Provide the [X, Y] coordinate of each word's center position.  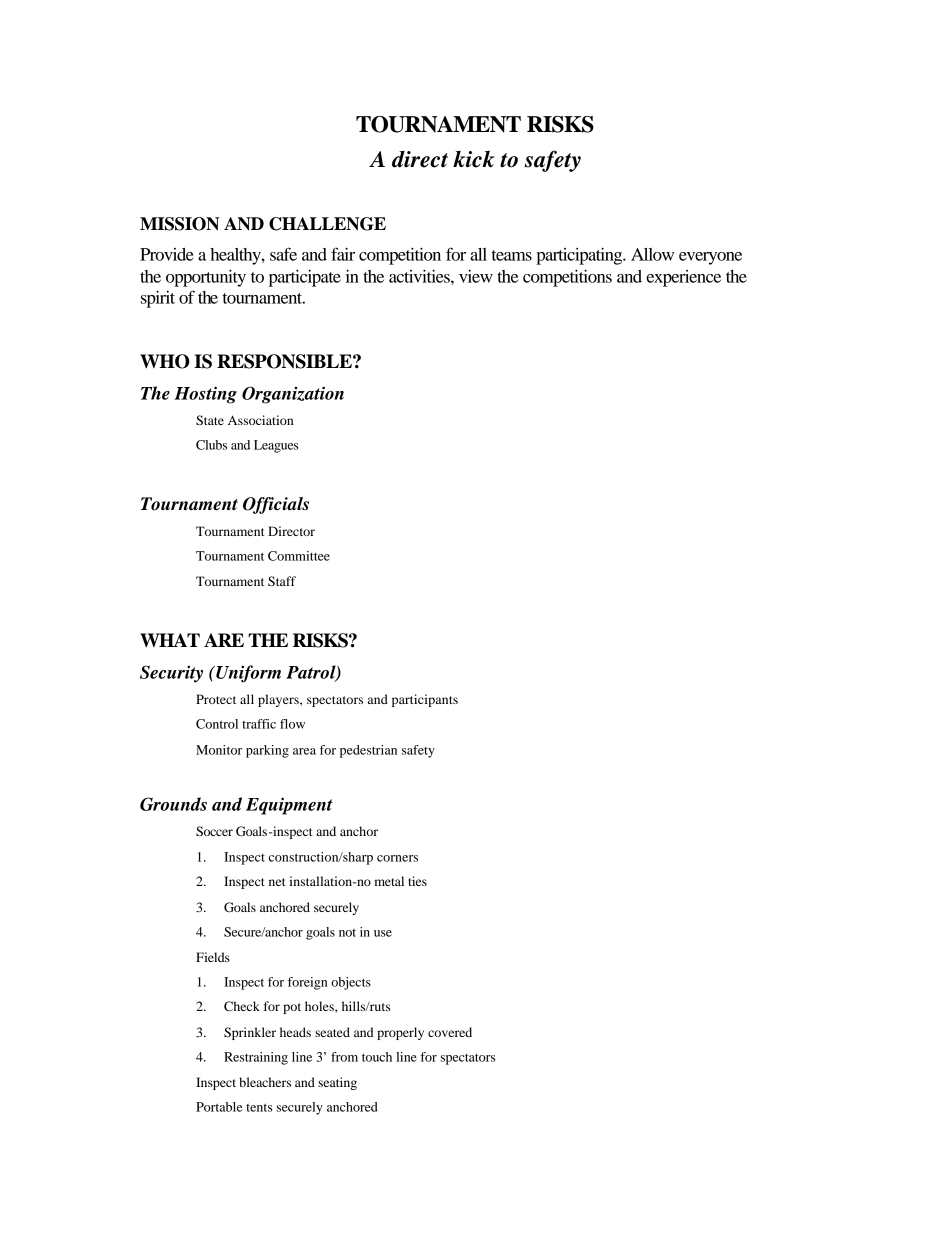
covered [450, 1032]
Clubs [211, 445]
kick [474, 159]
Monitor [219, 750]
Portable [219, 1107]
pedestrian [368, 751]
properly [400, 1033]
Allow [652, 254]
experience [683, 278]
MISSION [179, 224]
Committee [299, 556]
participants [425, 700]
